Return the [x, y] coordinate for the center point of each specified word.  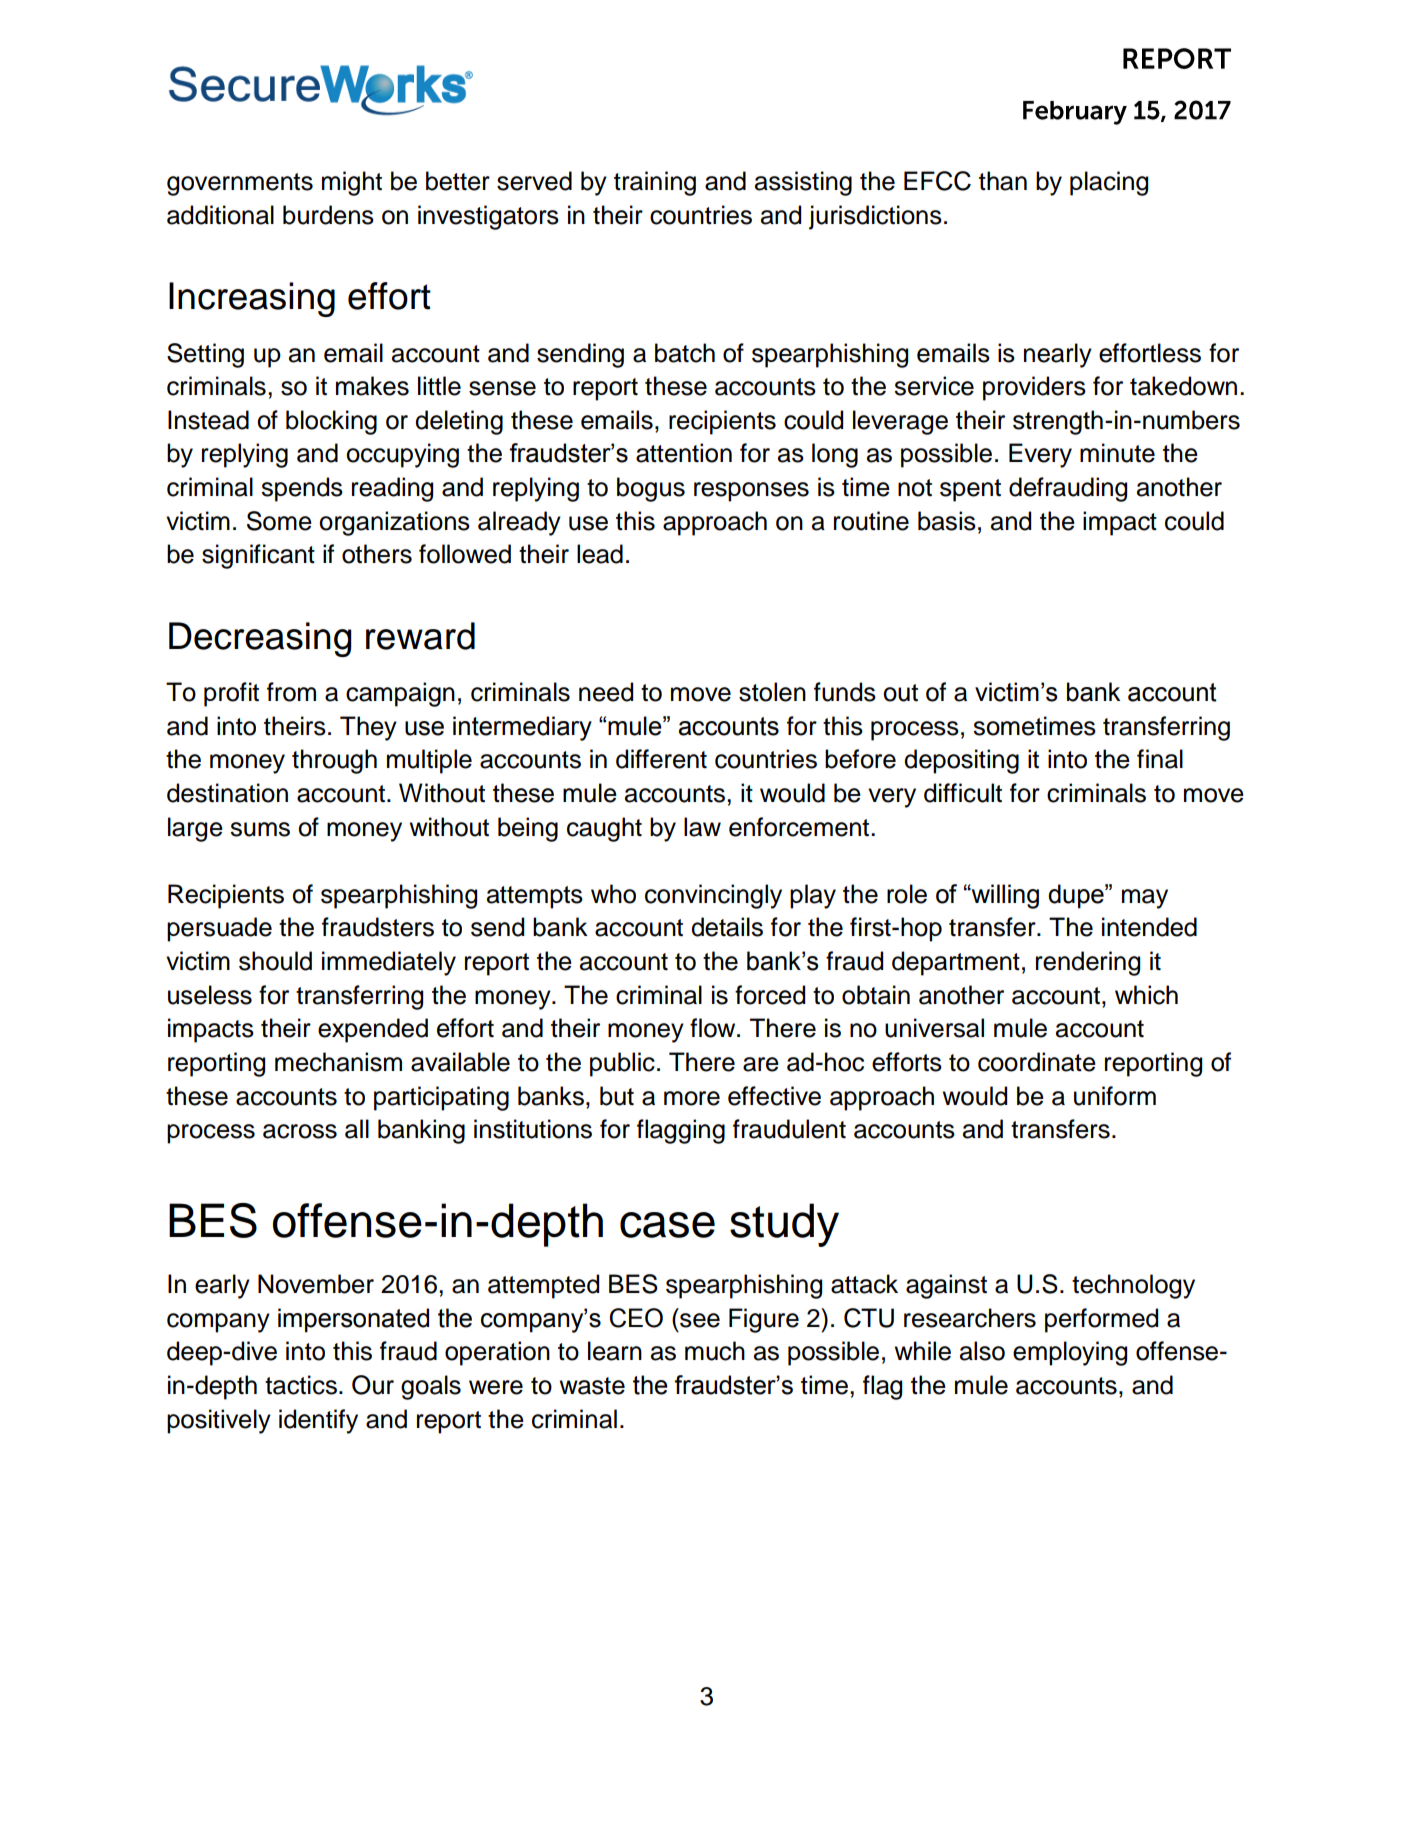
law [702, 827]
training [655, 183]
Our [373, 1385]
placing [1109, 183]
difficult [963, 793]
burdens [328, 215]
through [334, 761]
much [715, 1351]
